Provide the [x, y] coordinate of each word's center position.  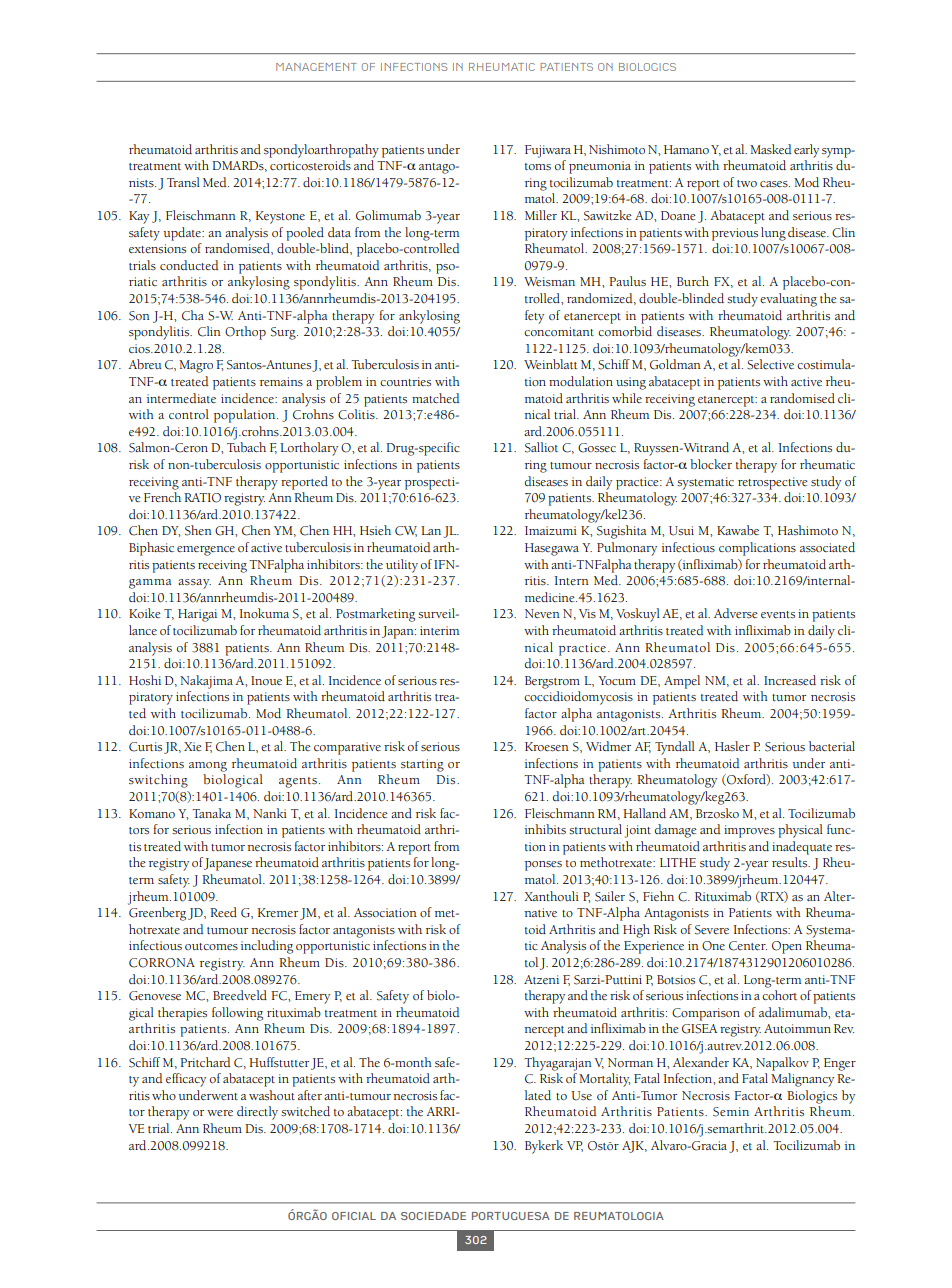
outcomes [211, 946]
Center [748, 946]
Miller [541, 215]
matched [435, 398]
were [220, 1113]
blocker [711, 464]
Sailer [610, 896]
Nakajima [206, 682]
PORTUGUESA [511, 1216]
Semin [731, 1112]
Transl [183, 182]
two [747, 183]
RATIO [202, 498]
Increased [790, 680]
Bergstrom [552, 682]
